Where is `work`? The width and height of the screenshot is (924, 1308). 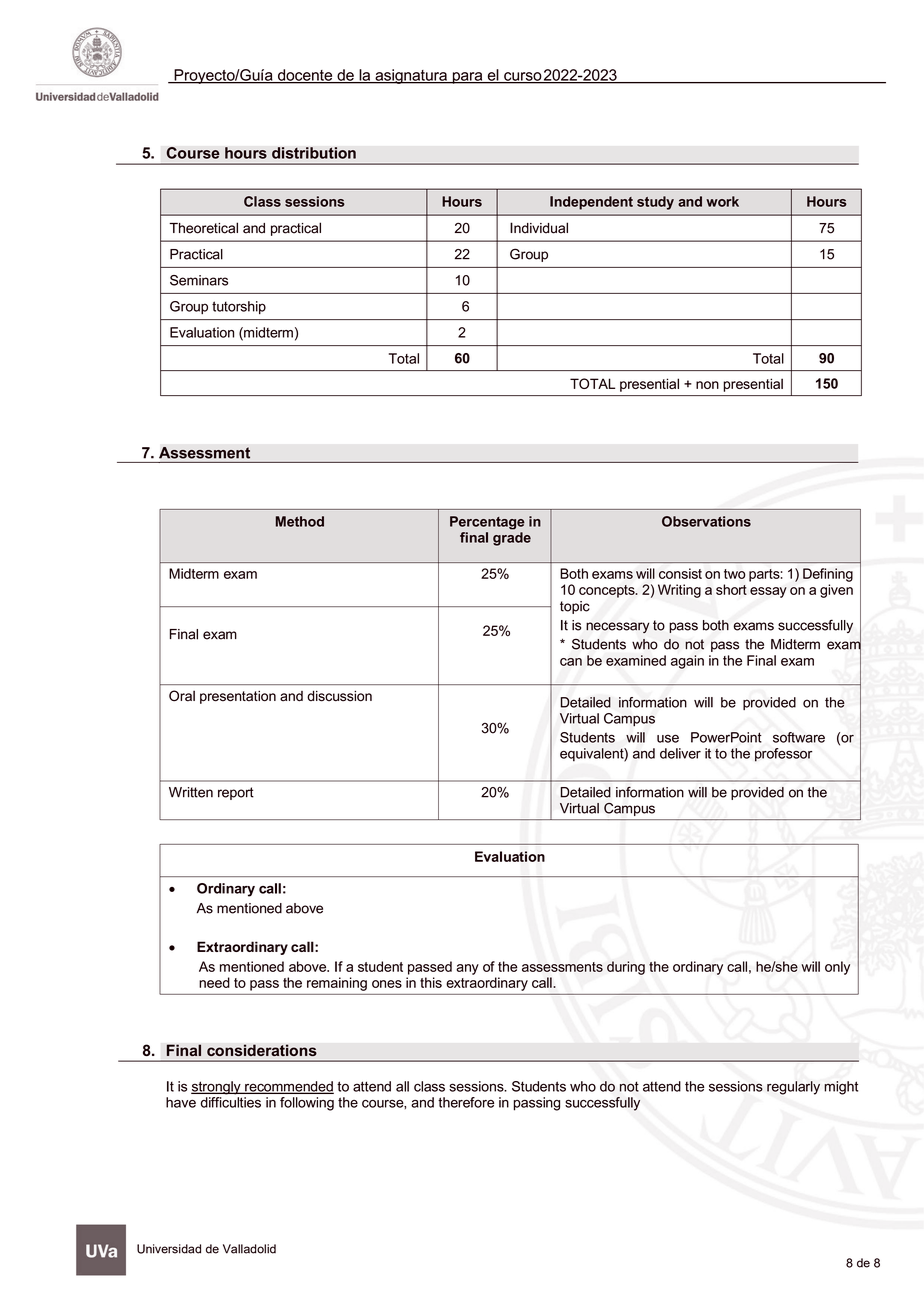
work is located at coordinates (722, 201).
